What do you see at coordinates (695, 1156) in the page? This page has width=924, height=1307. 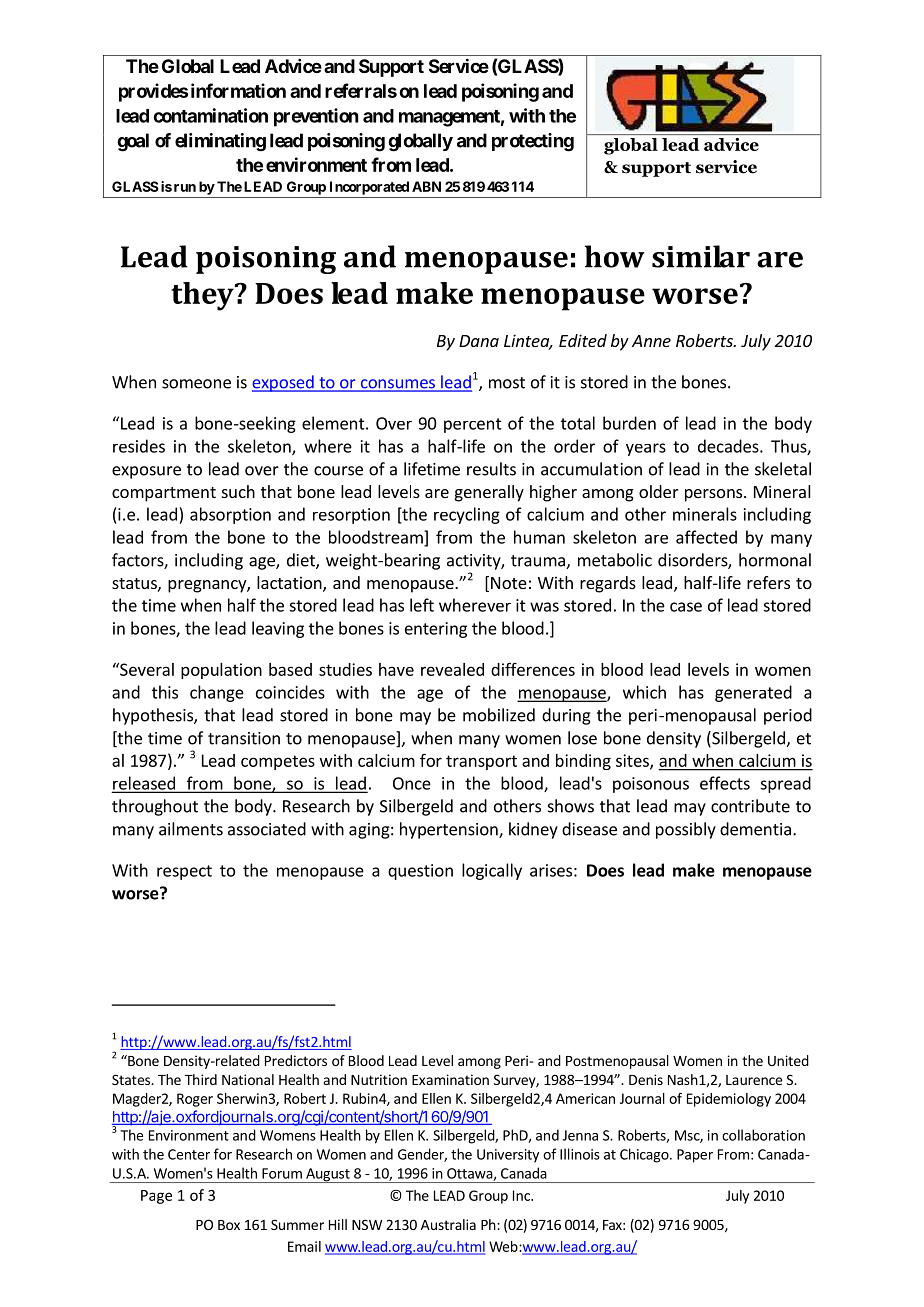 I see `Paper` at bounding box center [695, 1156].
